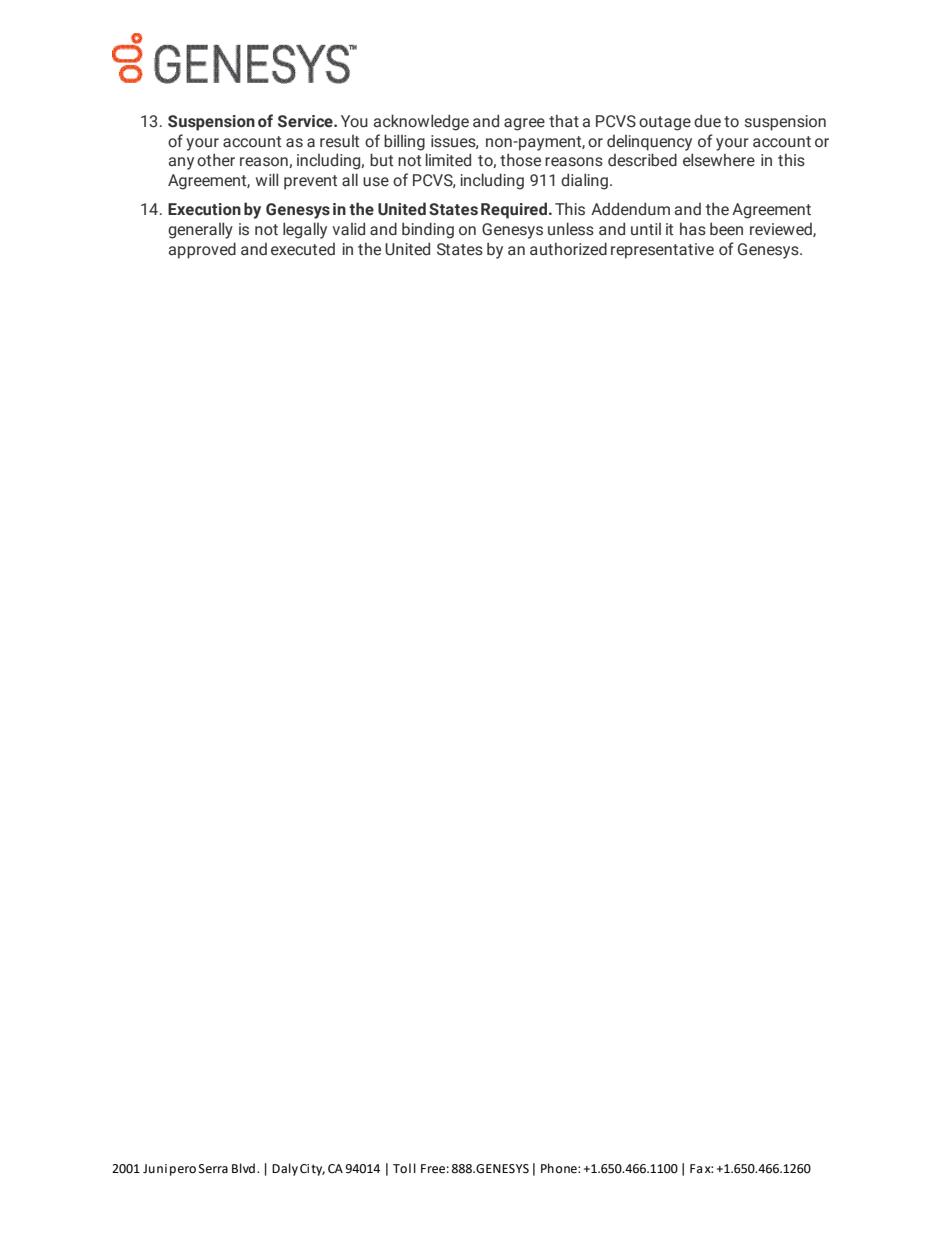 This page has width=952, height=1233. Describe the element at coordinates (448, 160) in the page. I see `limited` at that location.
